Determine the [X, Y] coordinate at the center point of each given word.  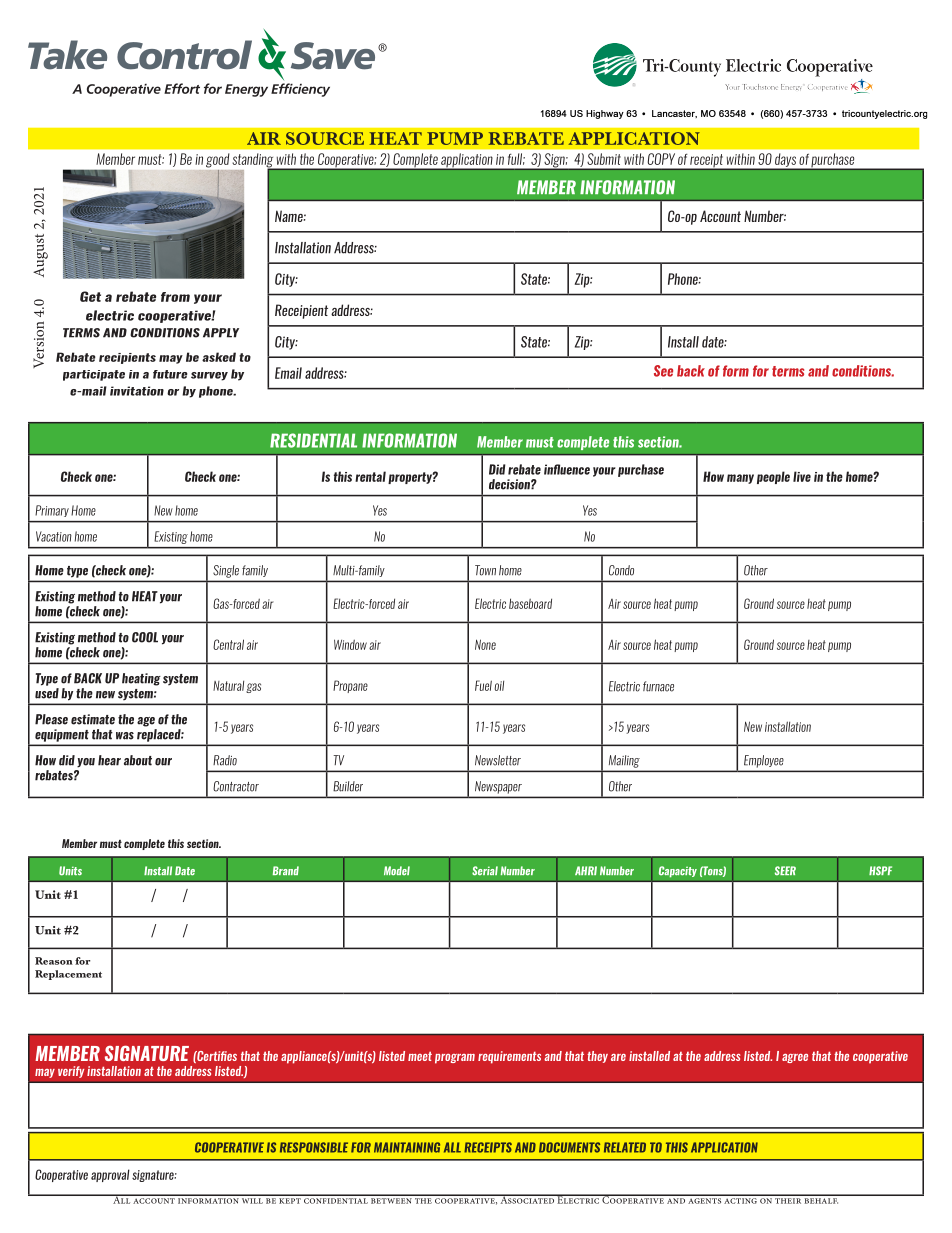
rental [370, 476]
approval [110, 1175]
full [516, 159]
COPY [661, 159]
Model [397, 871]
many [740, 479]
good [217, 160]
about [138, 760]
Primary [52, 511]
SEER [785, 870]
